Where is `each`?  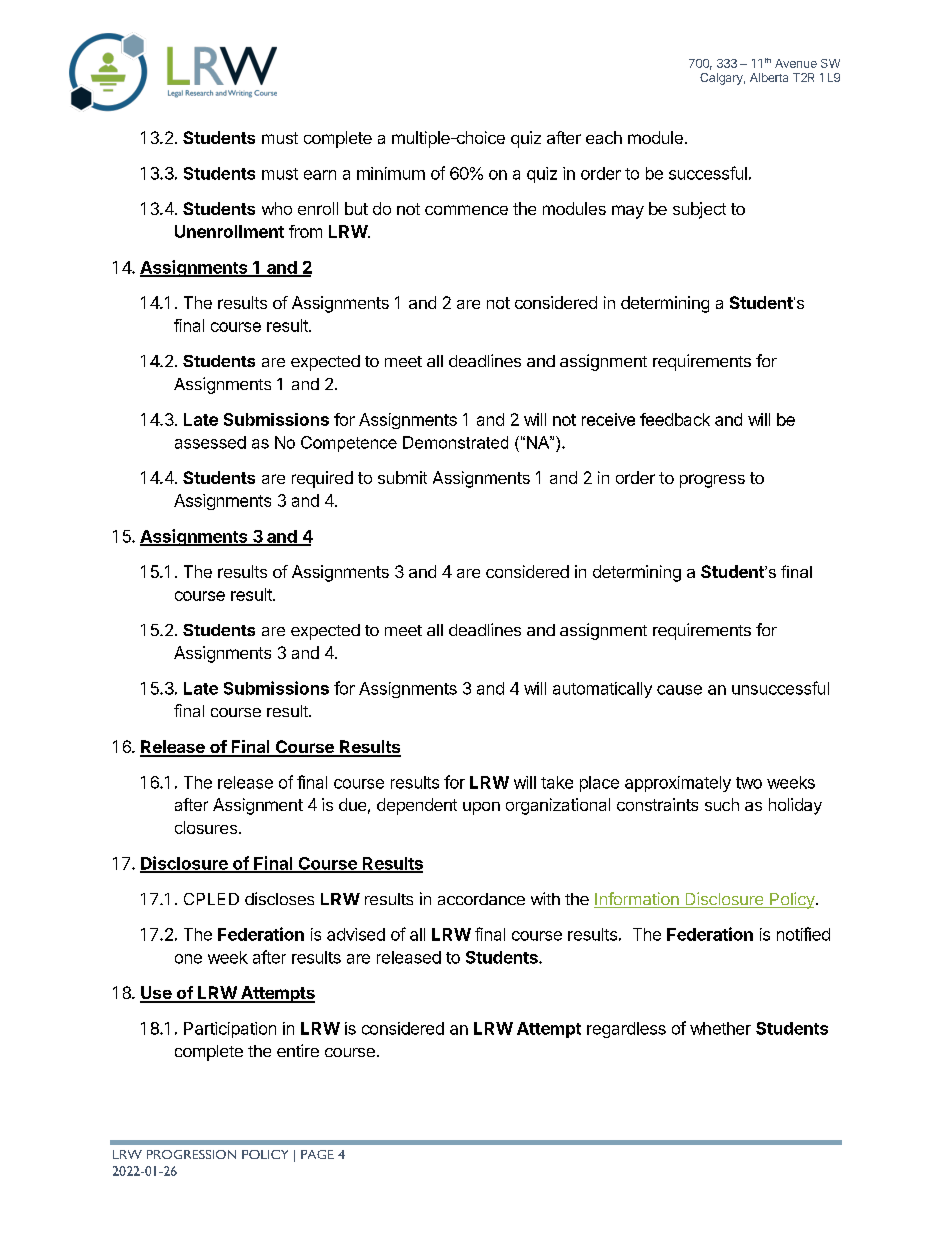
each is located at coordinates (604, 137).
